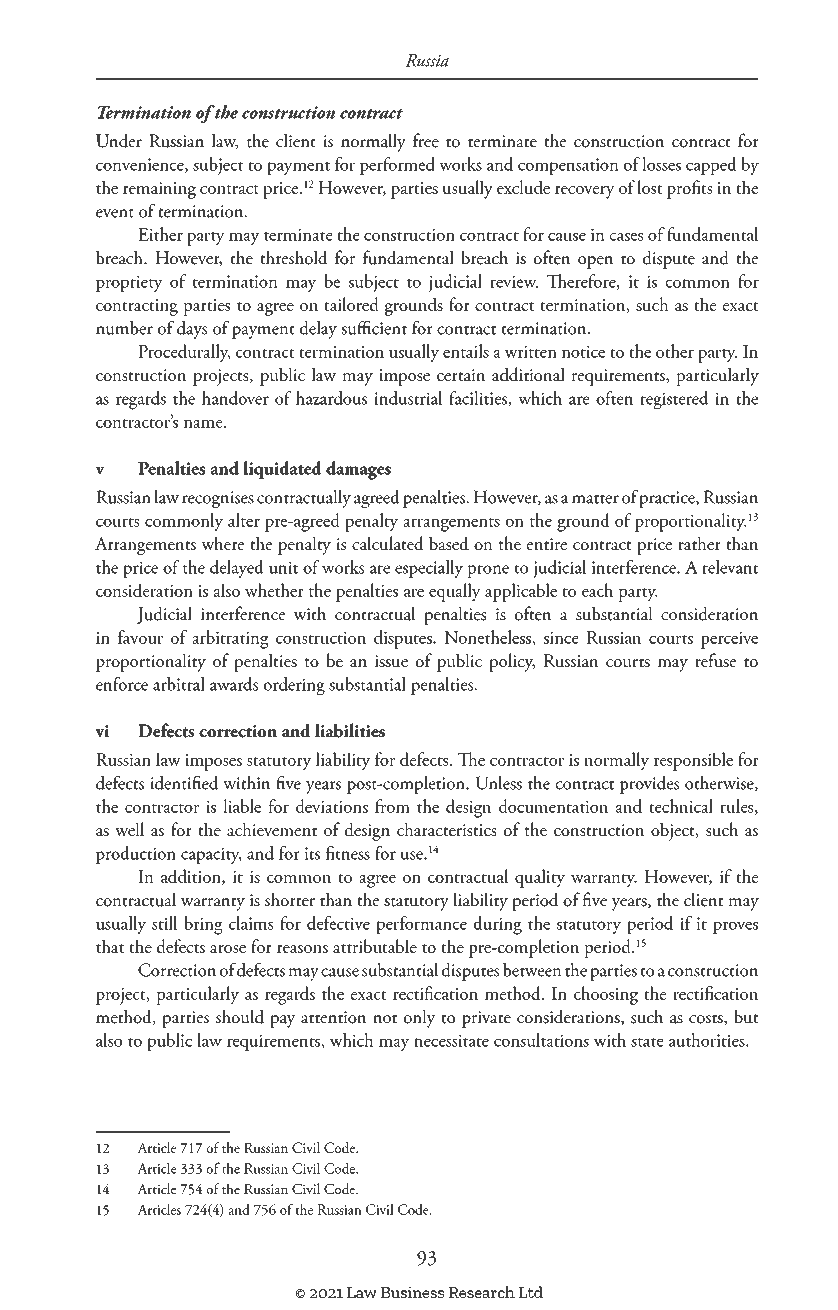 The width and height of the page is (838, 1310). What do you see at coordinates (184, 353) in the page?
I see `Procedurally` at bounding box center [184, 353].
